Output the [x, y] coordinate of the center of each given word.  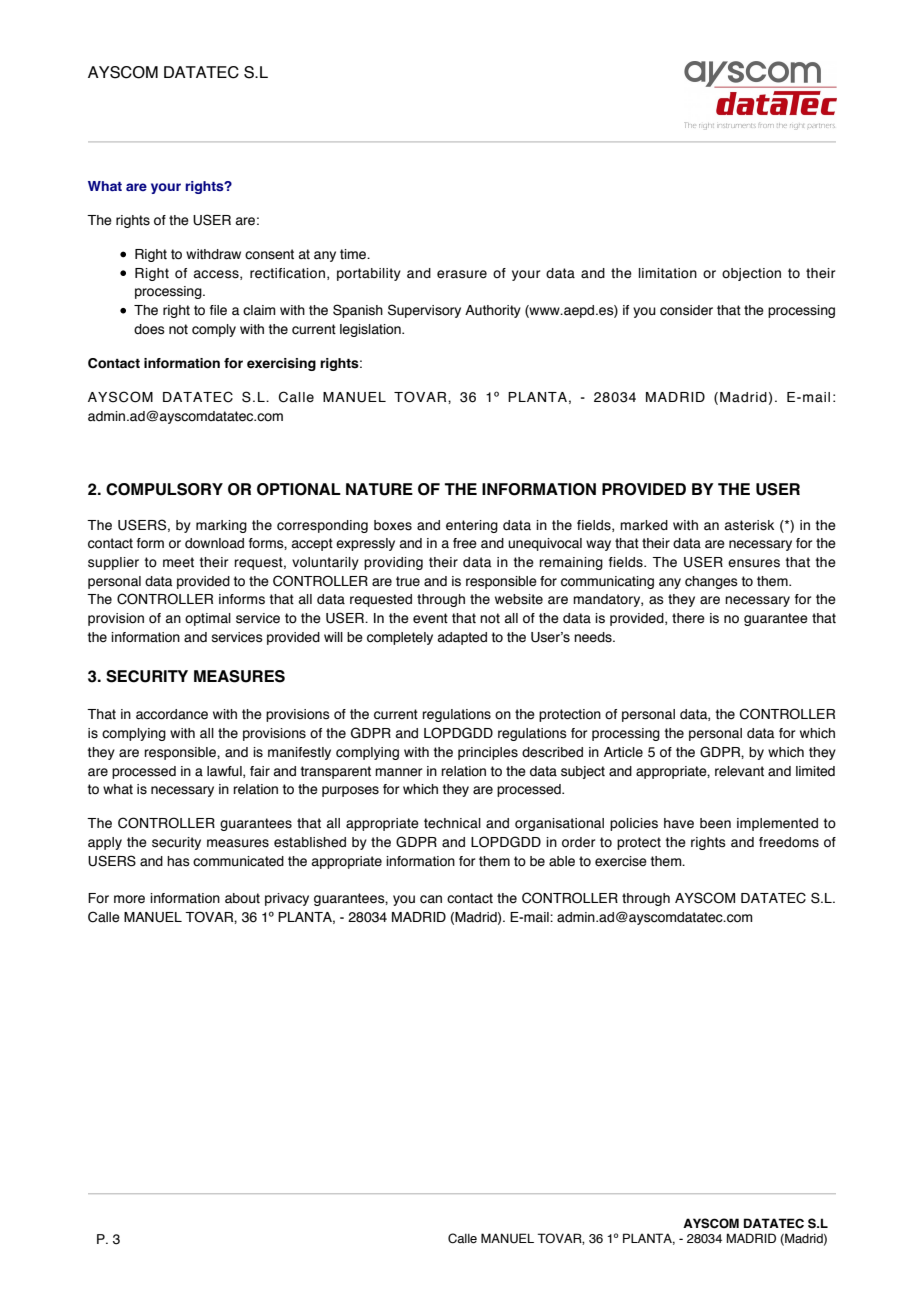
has [178, 861]
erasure [462, 274]
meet [178, 562]
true [408, 581]
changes [711, 582]
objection [751, 274]
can [431, 899]
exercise [621, 861]
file [218, 310]
